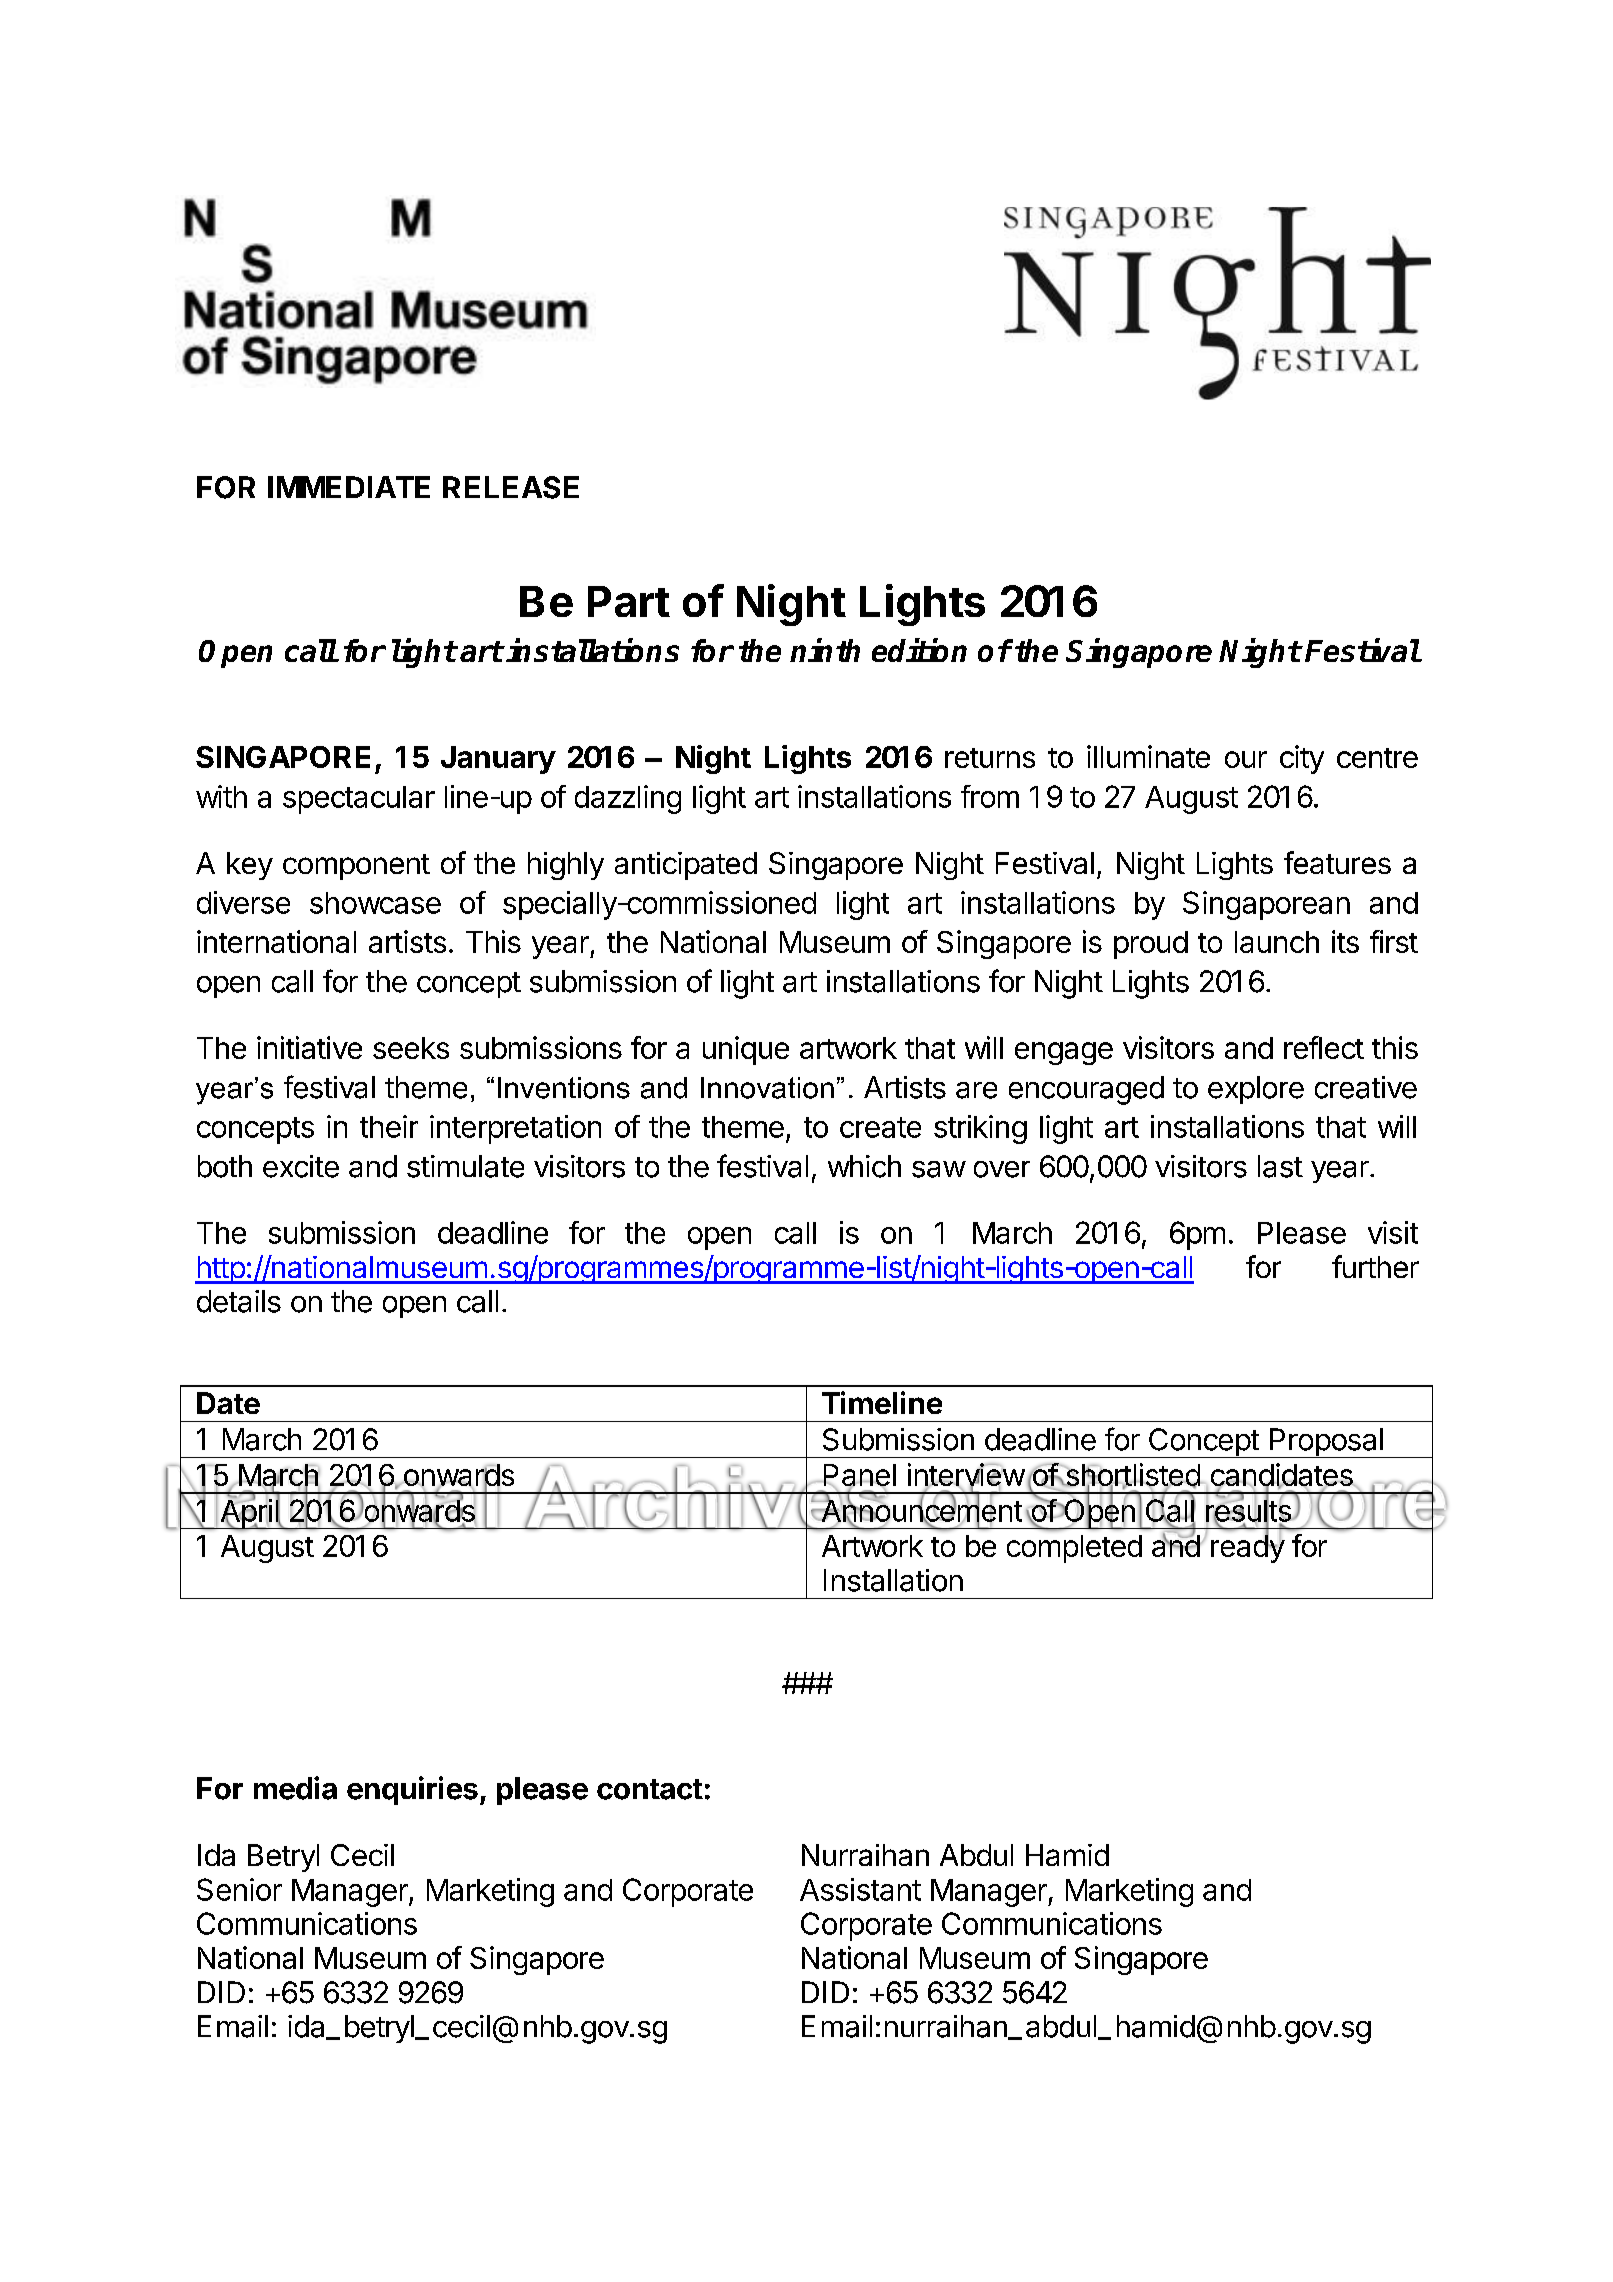  What do you see at coordinates (1337, 862) in the page?
I see `features` at bounding box center [1337, 862].
